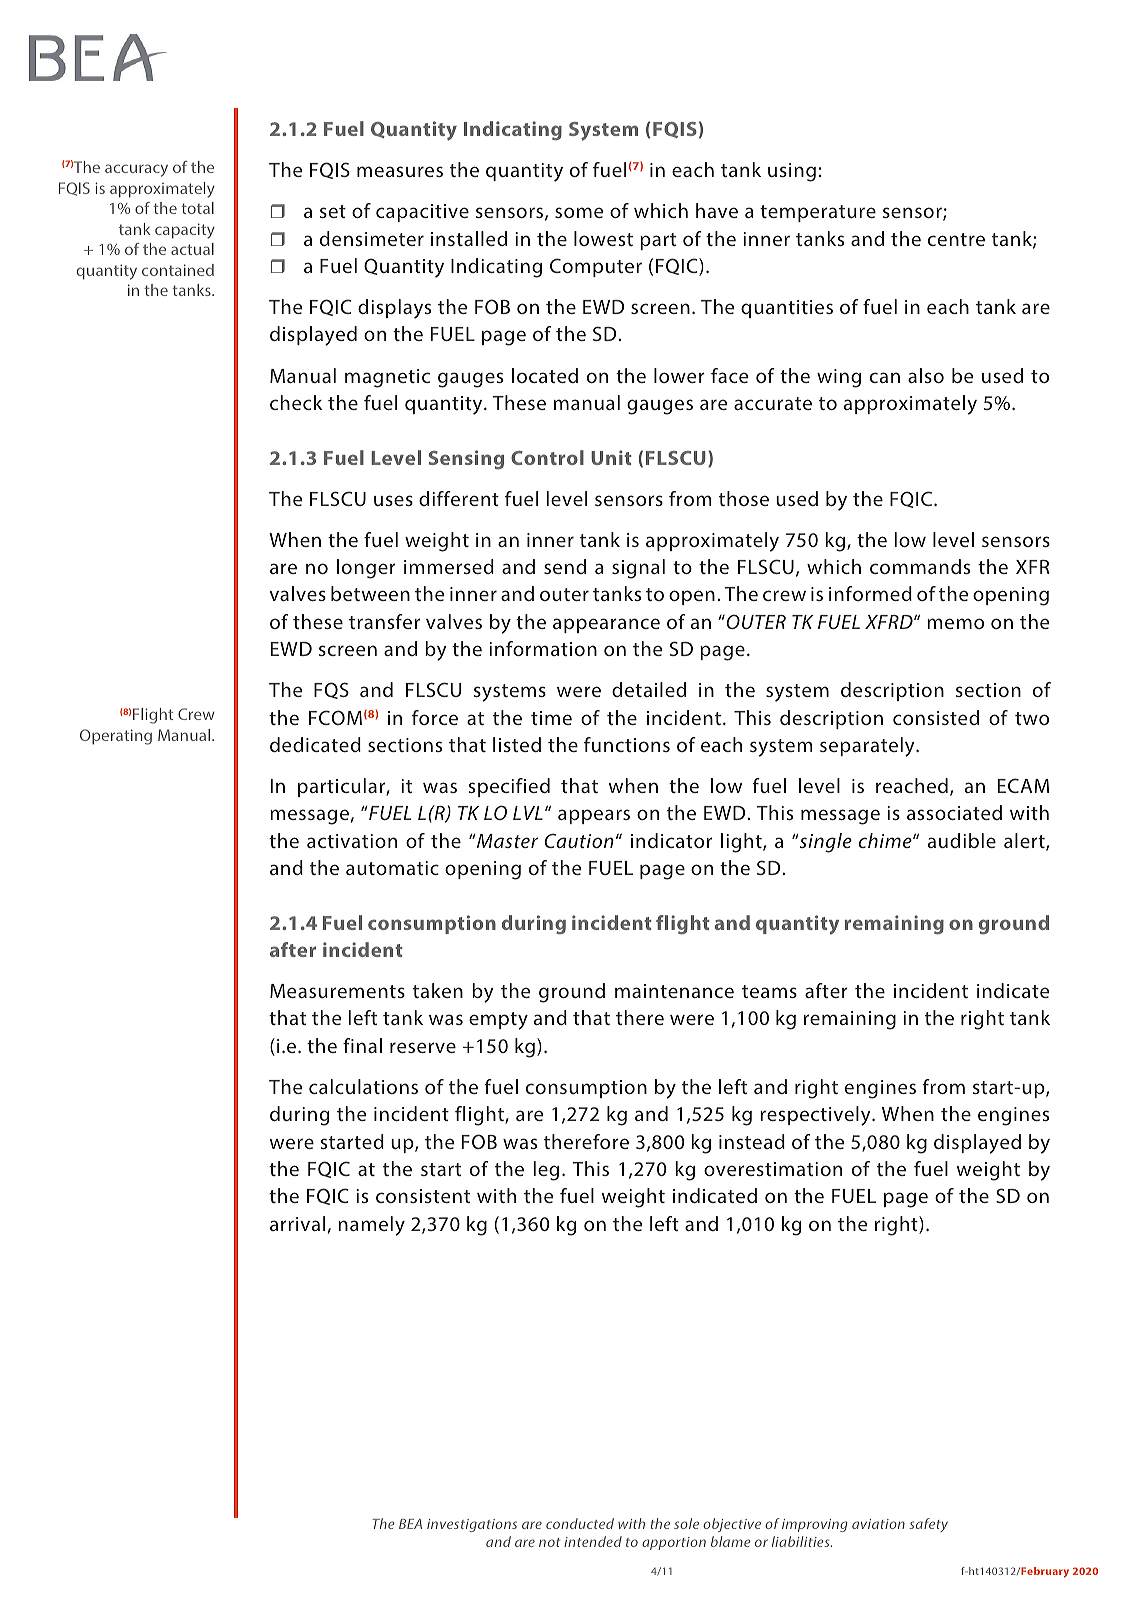 Image resolution: width=1131 pixels, height=1599 pixels. Describe the element at coordinates (920, 566) in the image. I see `commands` at that location.
